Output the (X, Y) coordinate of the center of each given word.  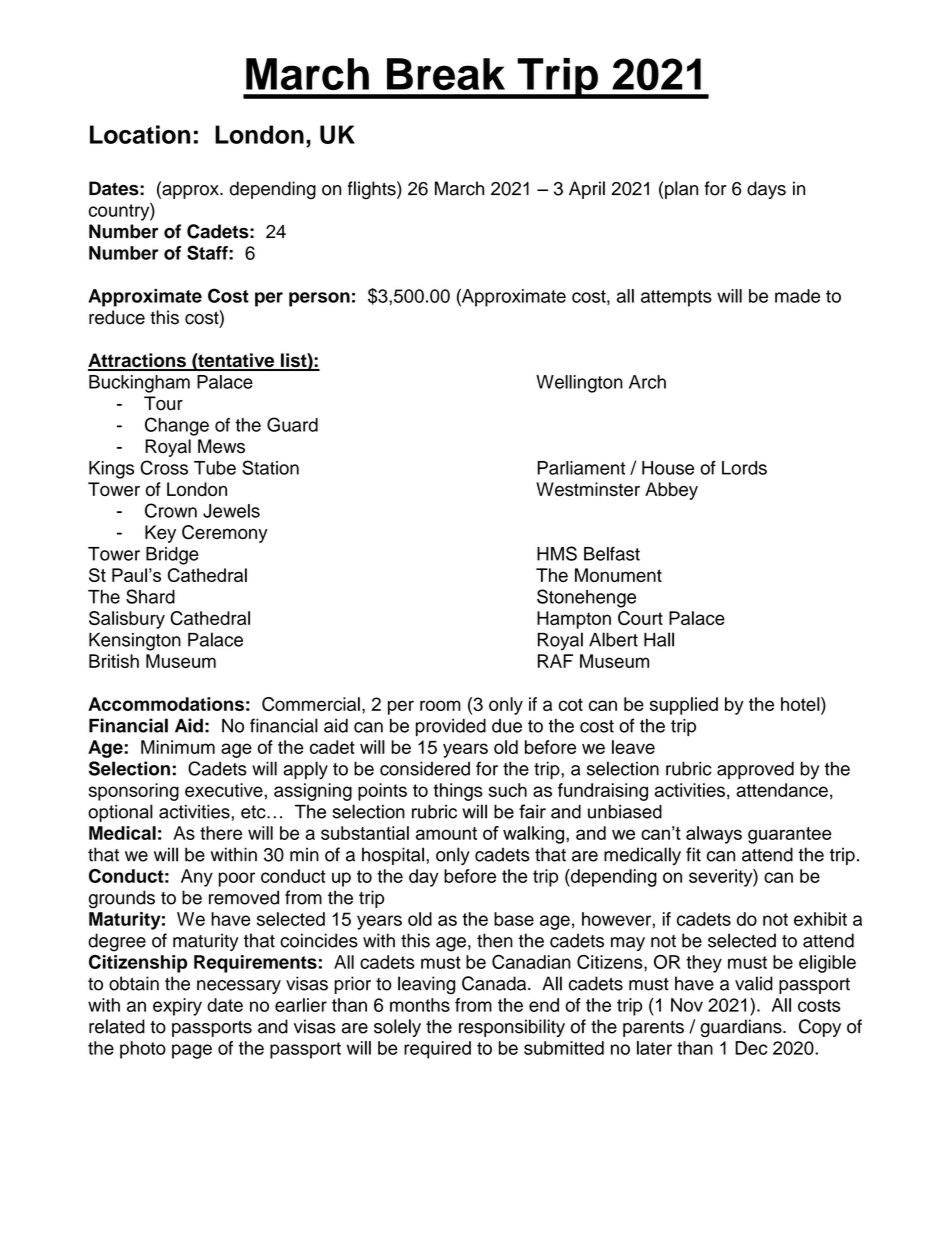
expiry (177, 1007)
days (766, 190)
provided (451, 727)
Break (446, 74)
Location (140, 134)
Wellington (579, 384)
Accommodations (166, 704)
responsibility (512, 1028)
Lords (744, 468)
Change (177, 426)
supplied (684, 706)
